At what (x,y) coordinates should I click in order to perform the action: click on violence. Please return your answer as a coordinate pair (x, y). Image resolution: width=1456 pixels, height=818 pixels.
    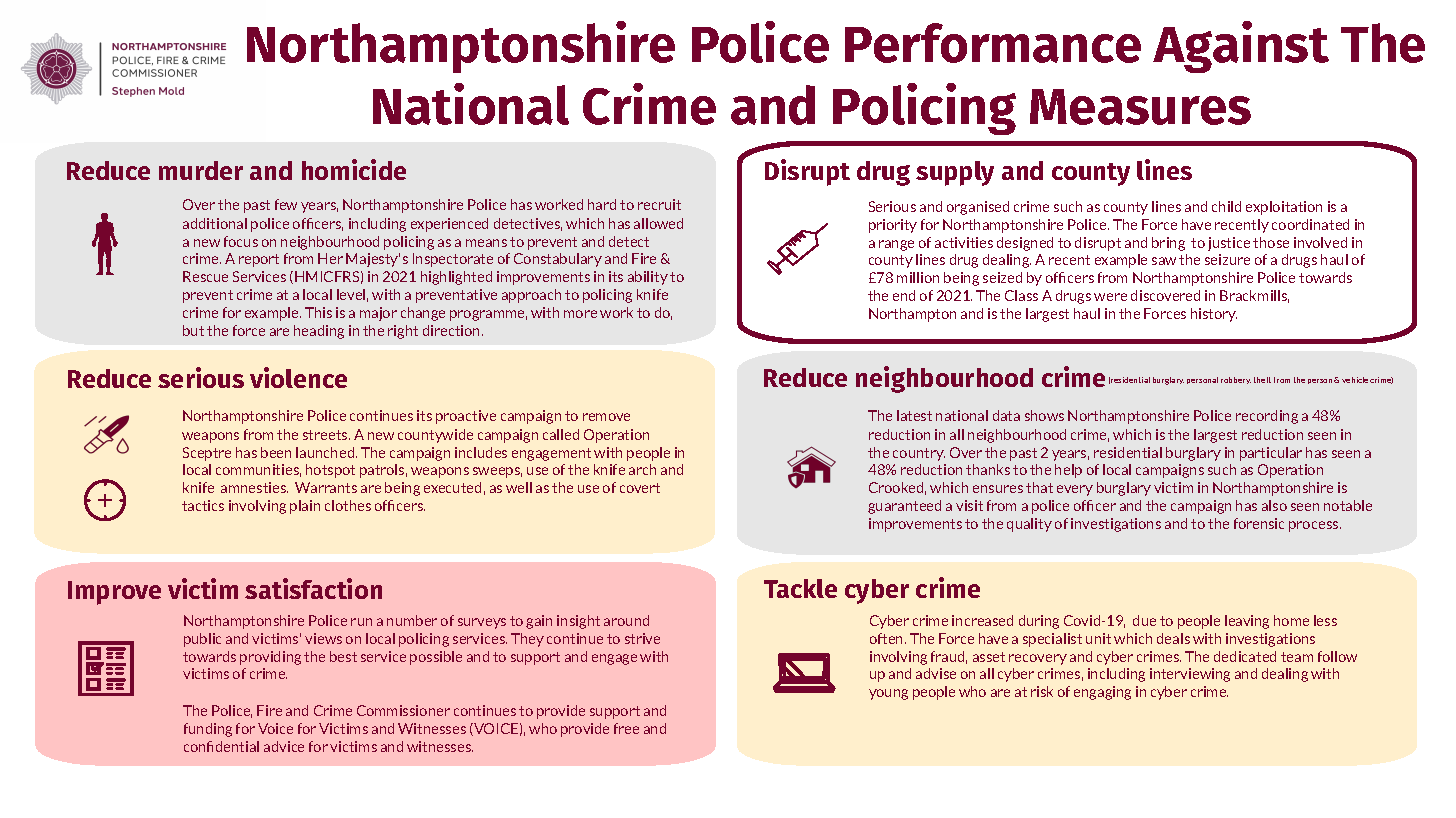
    Looking at the image, I should click on (298, 377).
